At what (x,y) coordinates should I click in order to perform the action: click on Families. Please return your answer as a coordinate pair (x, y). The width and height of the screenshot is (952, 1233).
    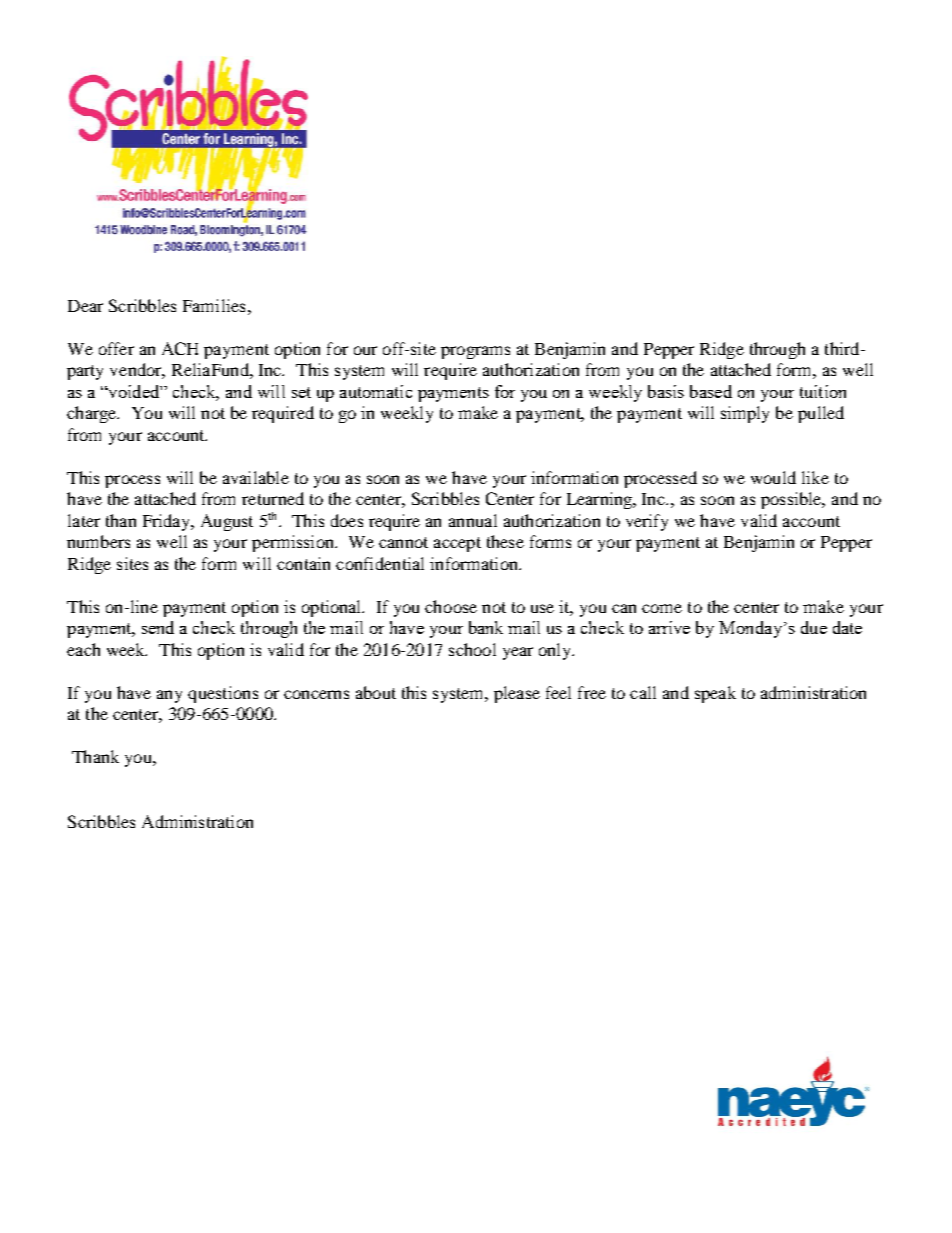
    Looking at the image, I should click on (214, 305).
